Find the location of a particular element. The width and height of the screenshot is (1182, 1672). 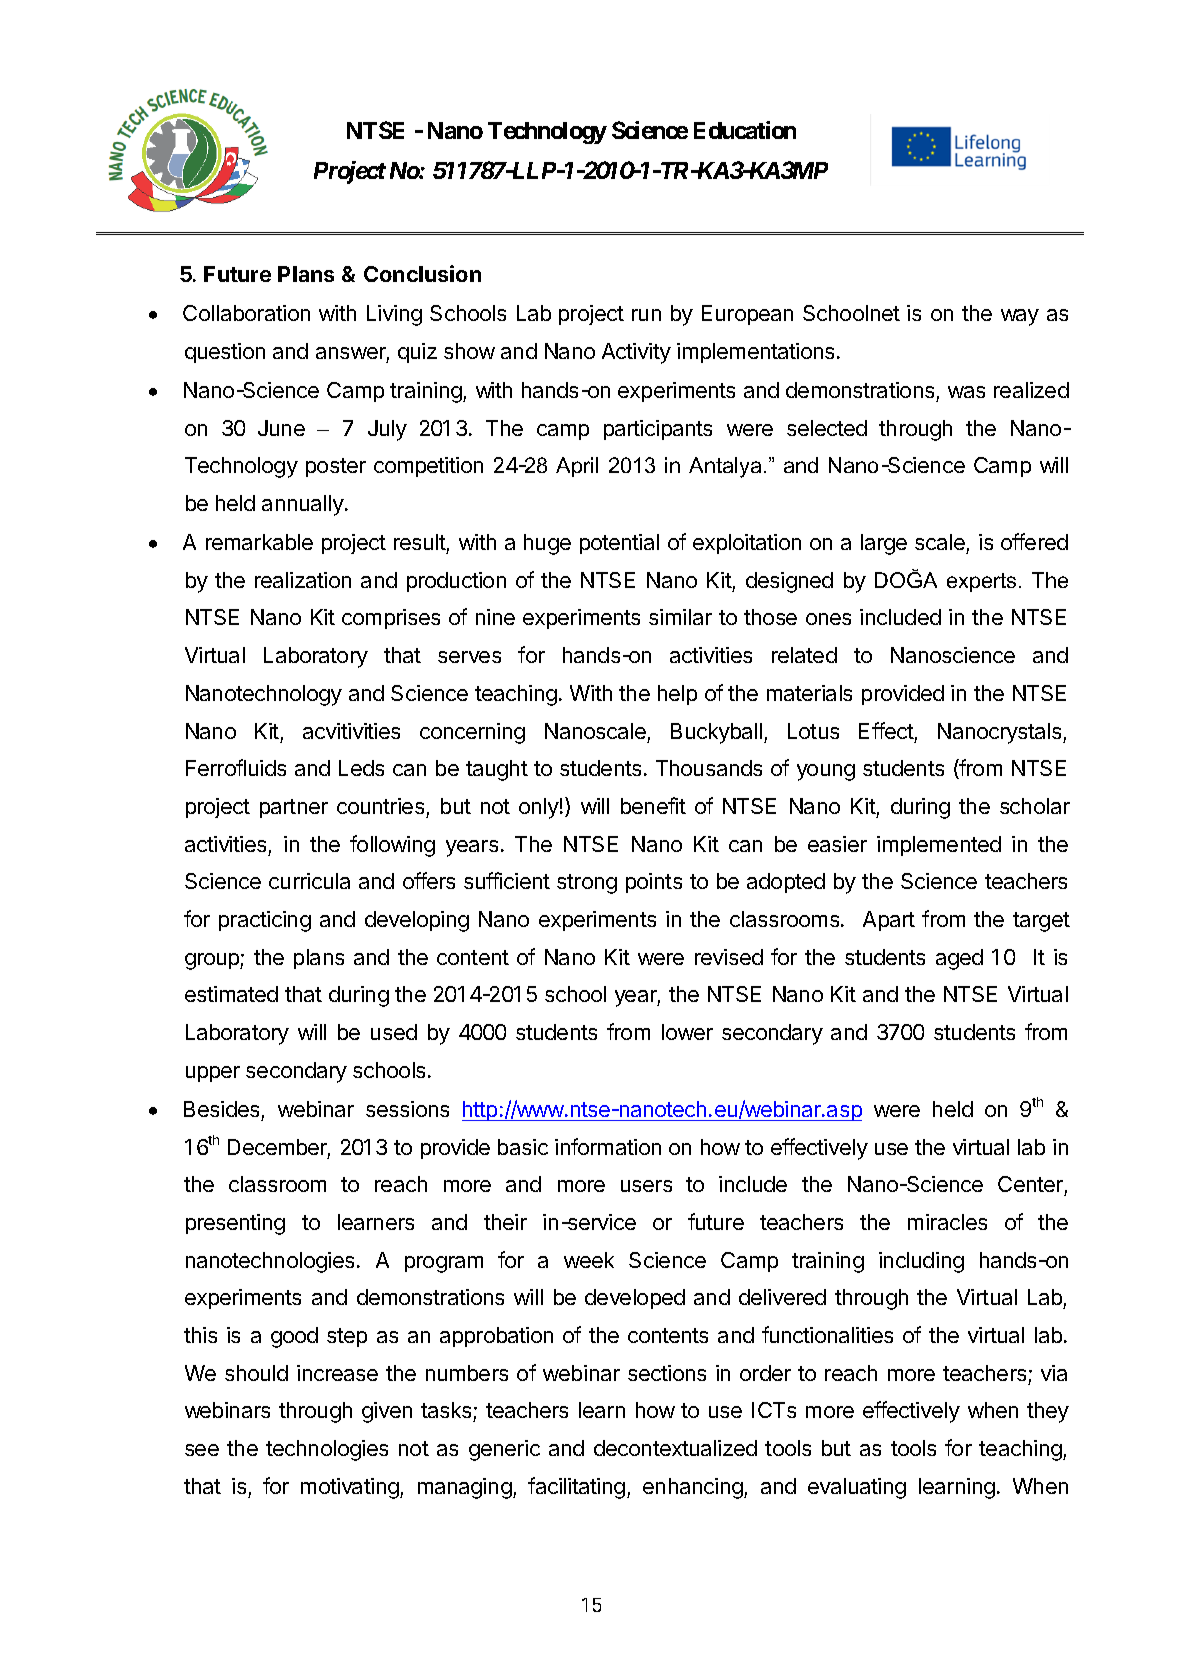

Education is located at coordinates (745, 130).
